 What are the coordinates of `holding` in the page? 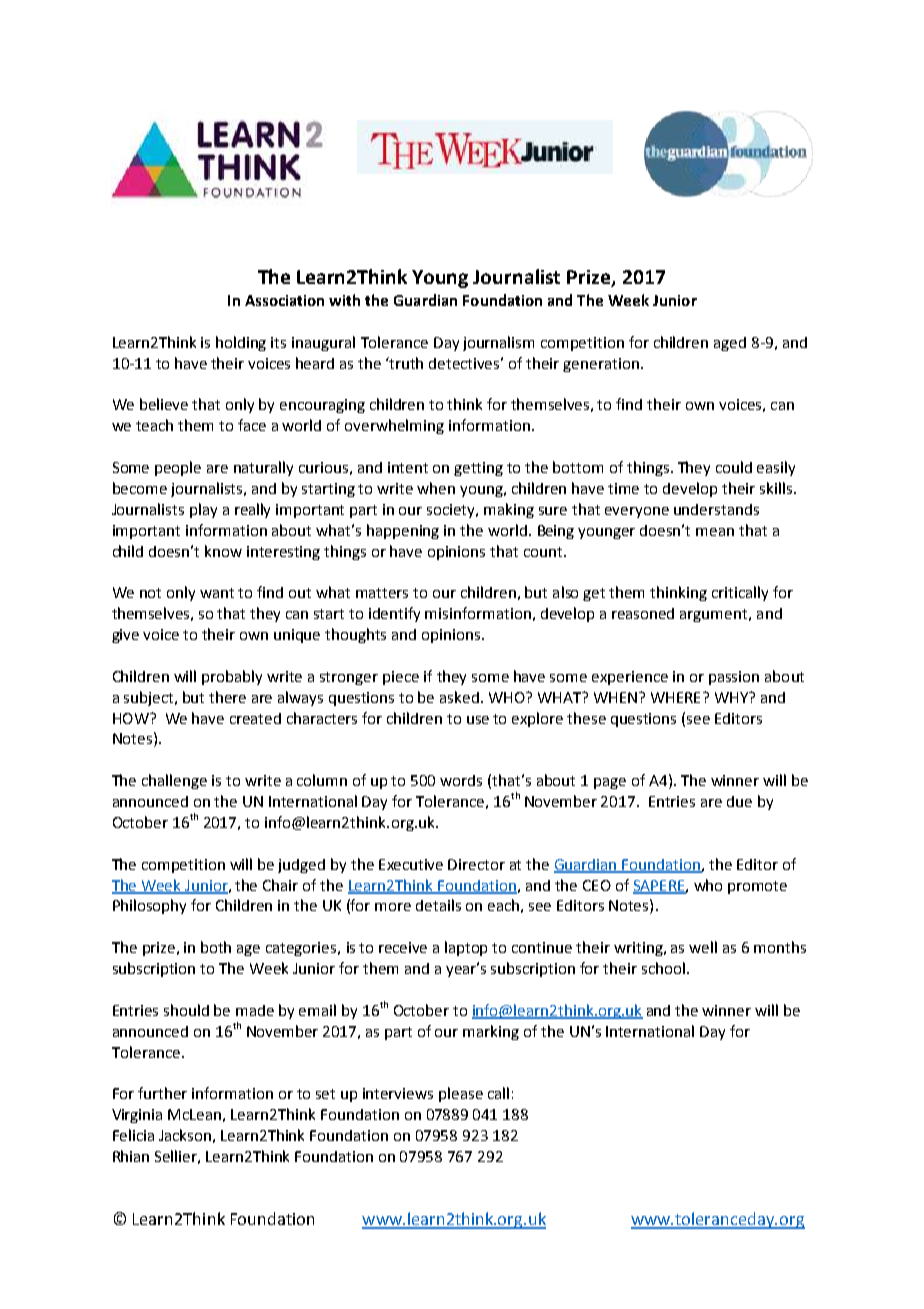 It's located at (241, 343).
